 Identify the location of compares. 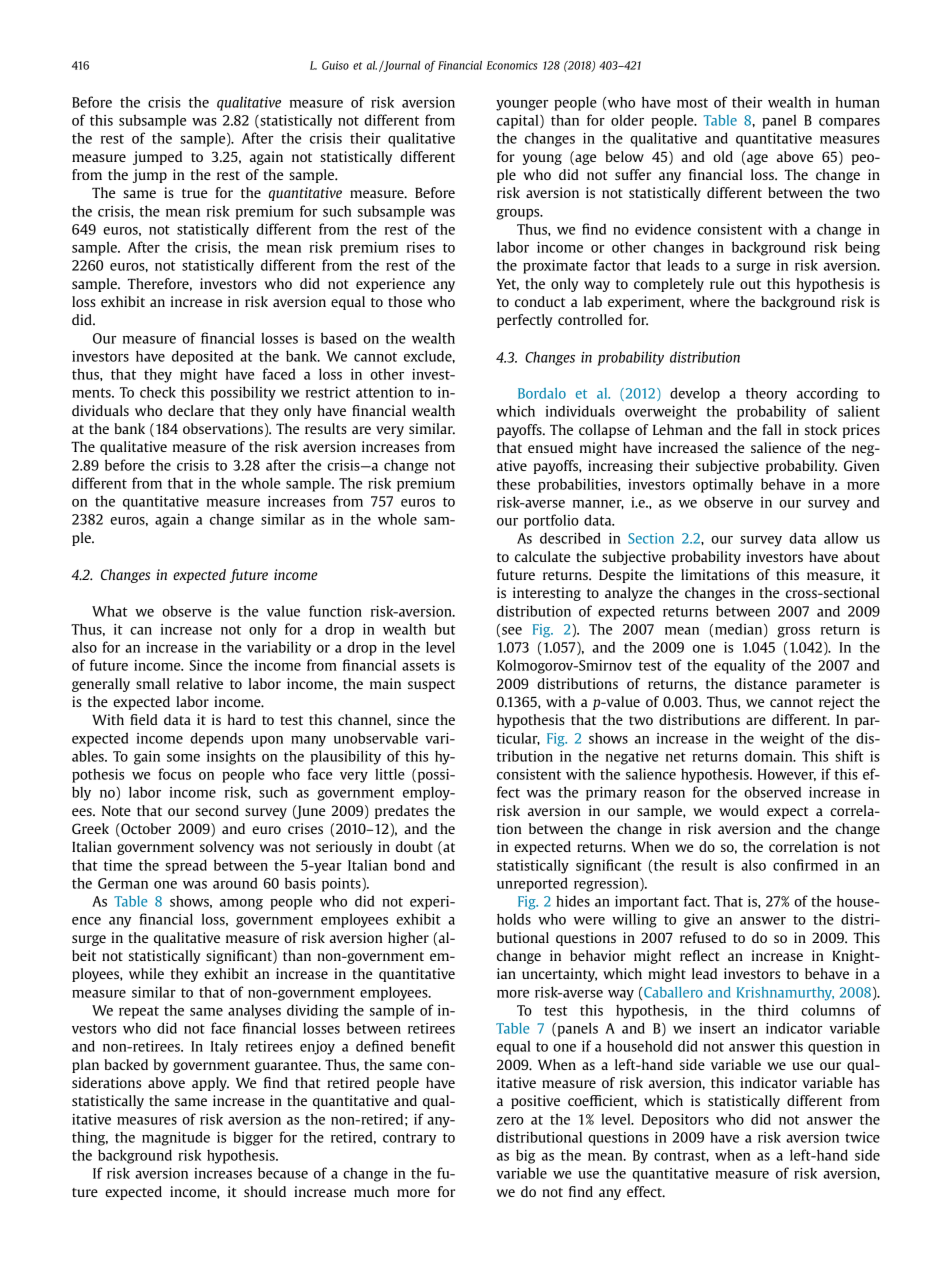
(849, 123).
